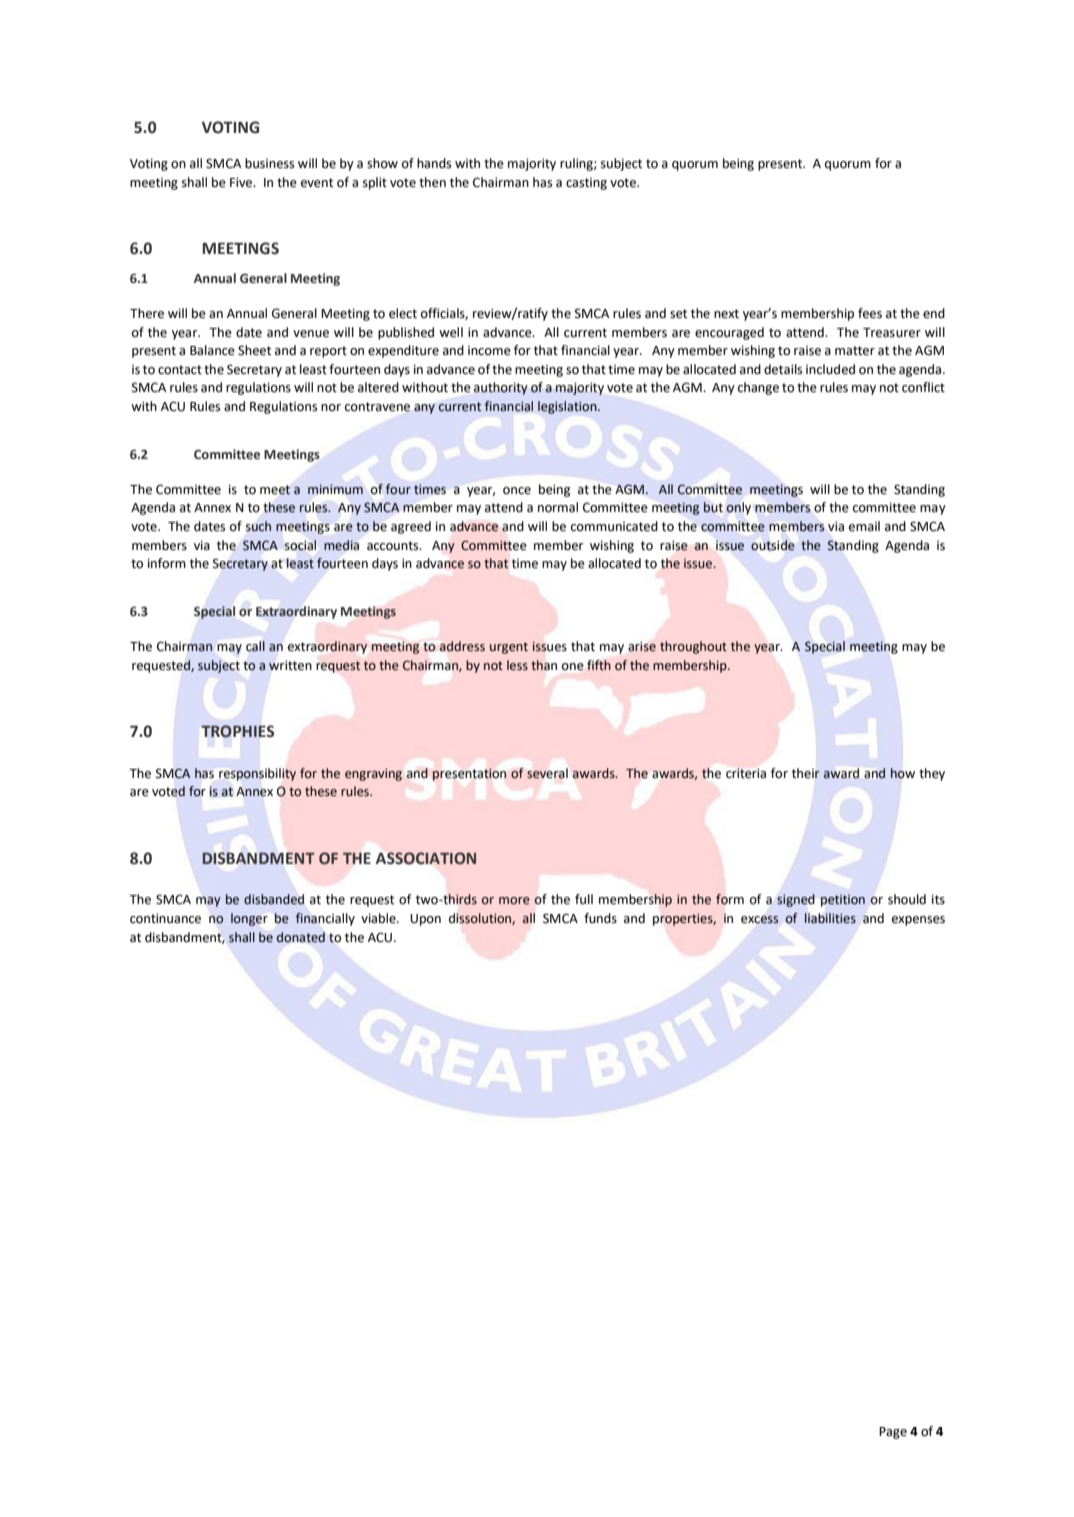  What do you see at coordinates (558, 507) in the image?
I see `normal` at bounding box center [558, 507].
